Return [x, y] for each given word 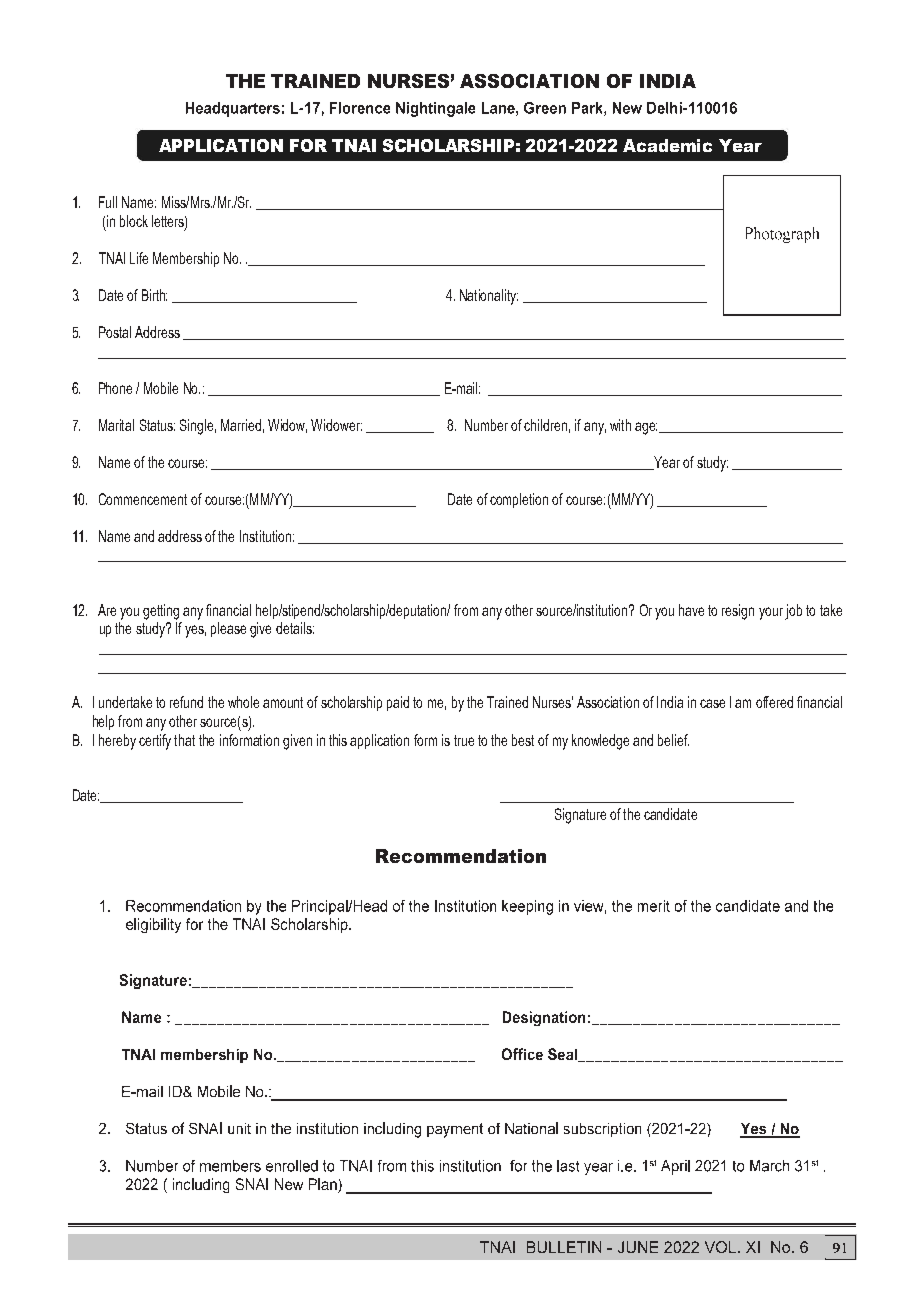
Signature [580, 816]
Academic [667, 145]
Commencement [143, 499]
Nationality [489, 297]
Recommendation [461, 856]
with [620, 425]
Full [108, 202]
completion [519, 500]
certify [155, 742]
